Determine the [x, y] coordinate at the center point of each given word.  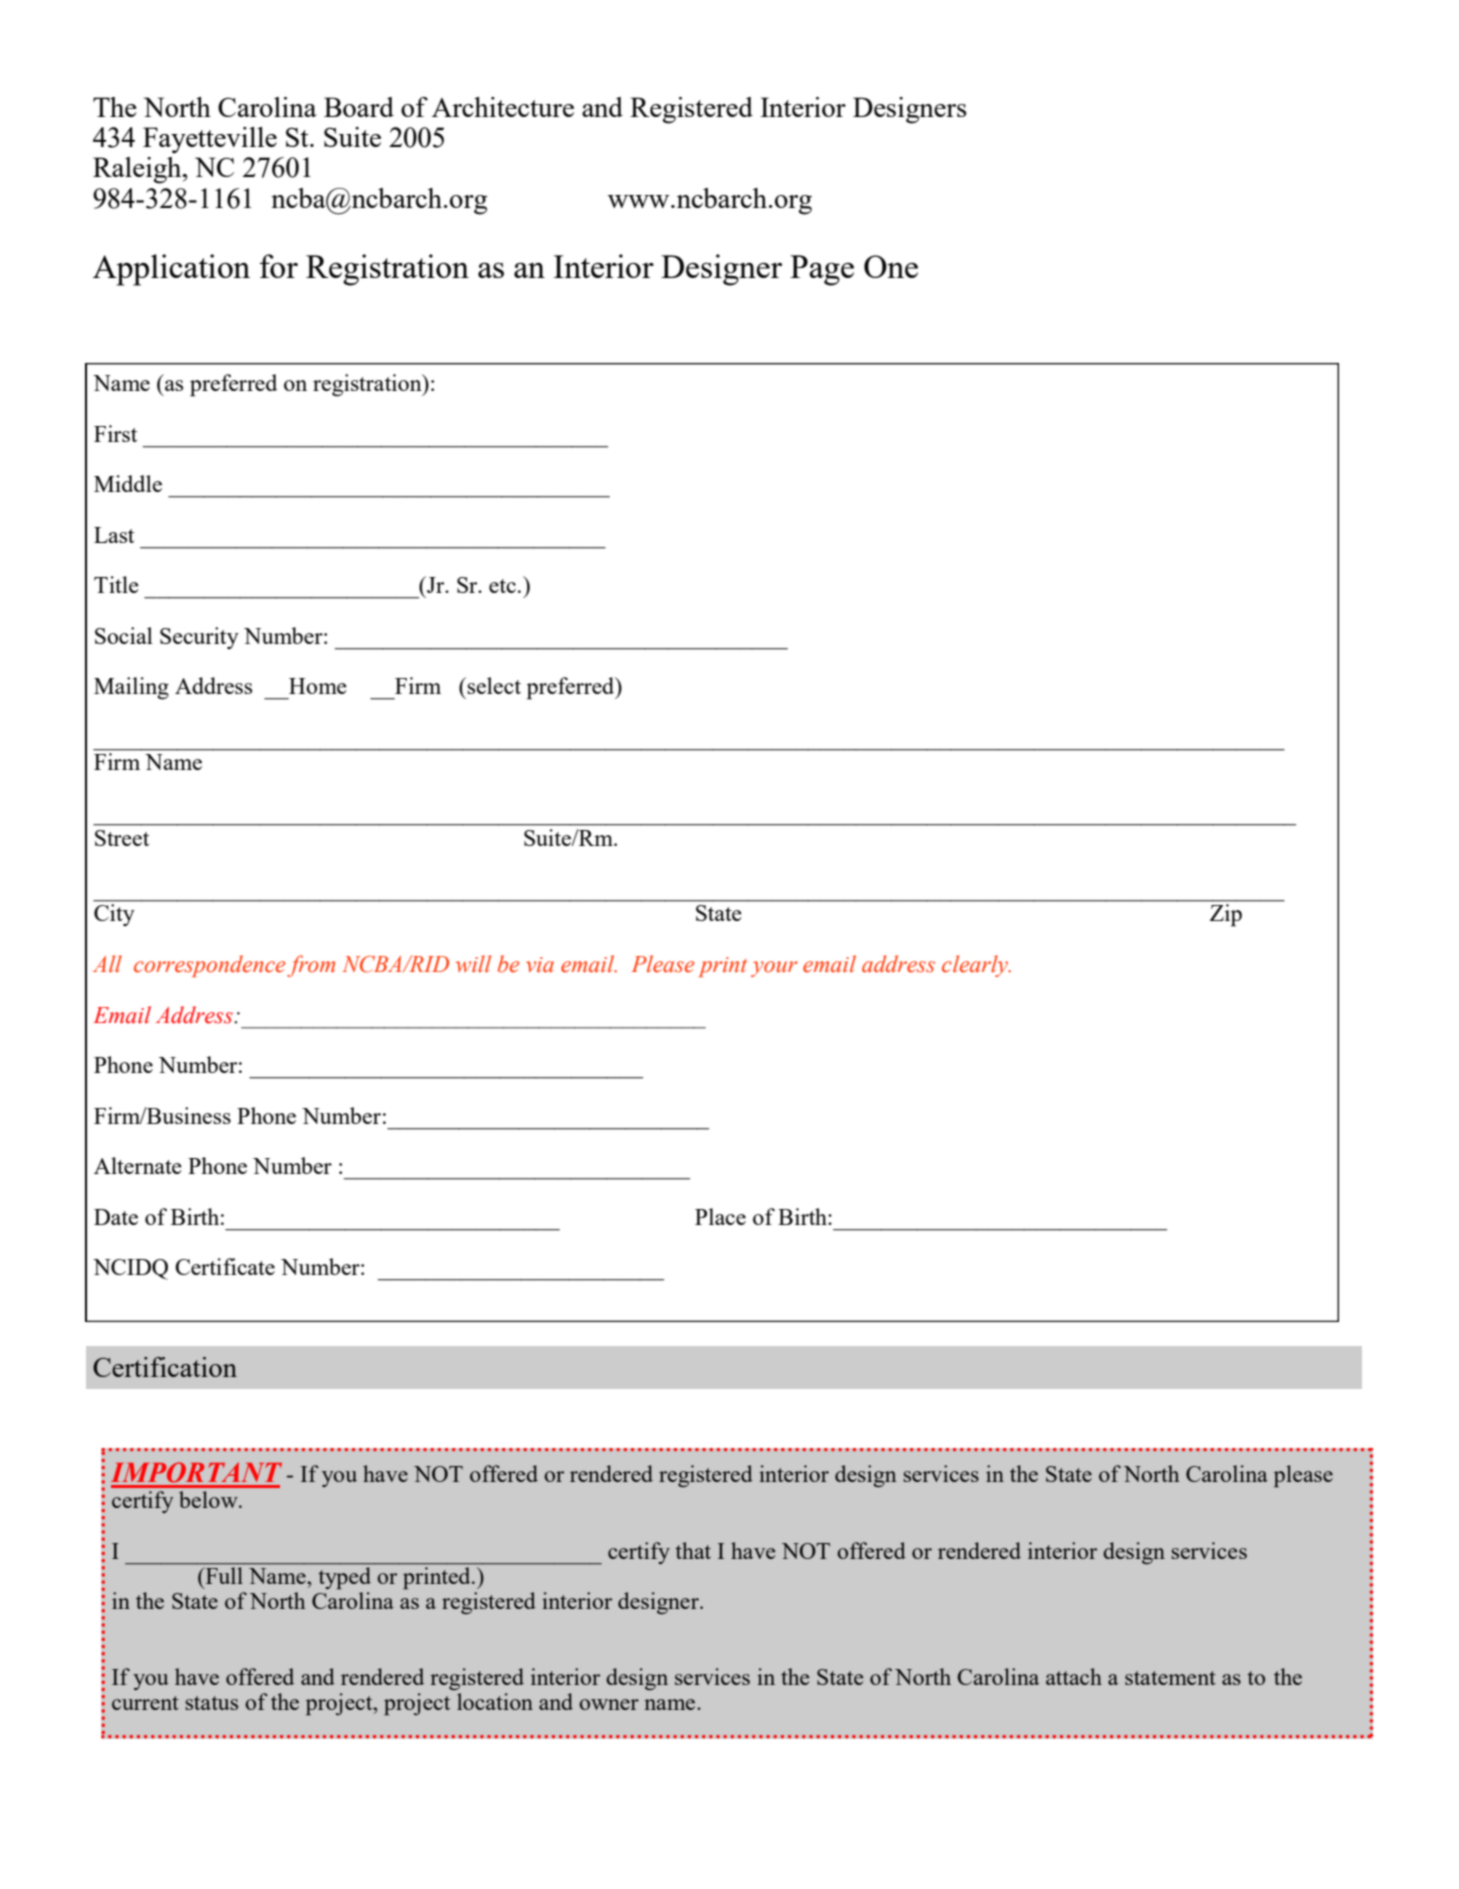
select [494, 685]
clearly [976, 966]
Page [822, 270]
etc [502, 586]
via [540, 965]
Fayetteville [210, 140]
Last [114, 535]
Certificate [225, 1266]
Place [720, 1216]
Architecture [503, 107]
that [693, 1550]
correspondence [209, 966]
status [211, 1703]
